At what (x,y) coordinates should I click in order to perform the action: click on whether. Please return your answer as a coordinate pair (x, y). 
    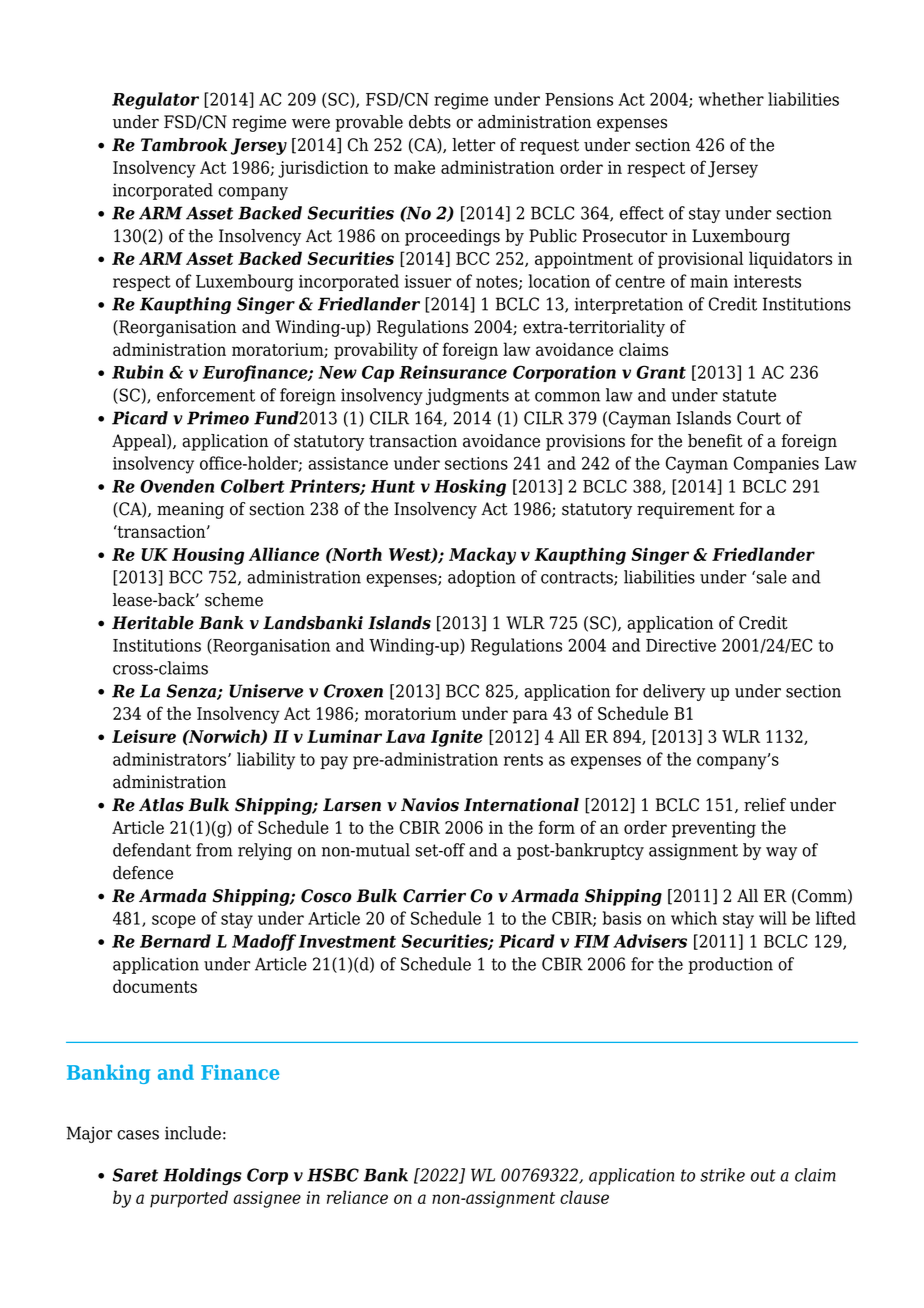
    Looking at the image, I should click on (731, 99).
